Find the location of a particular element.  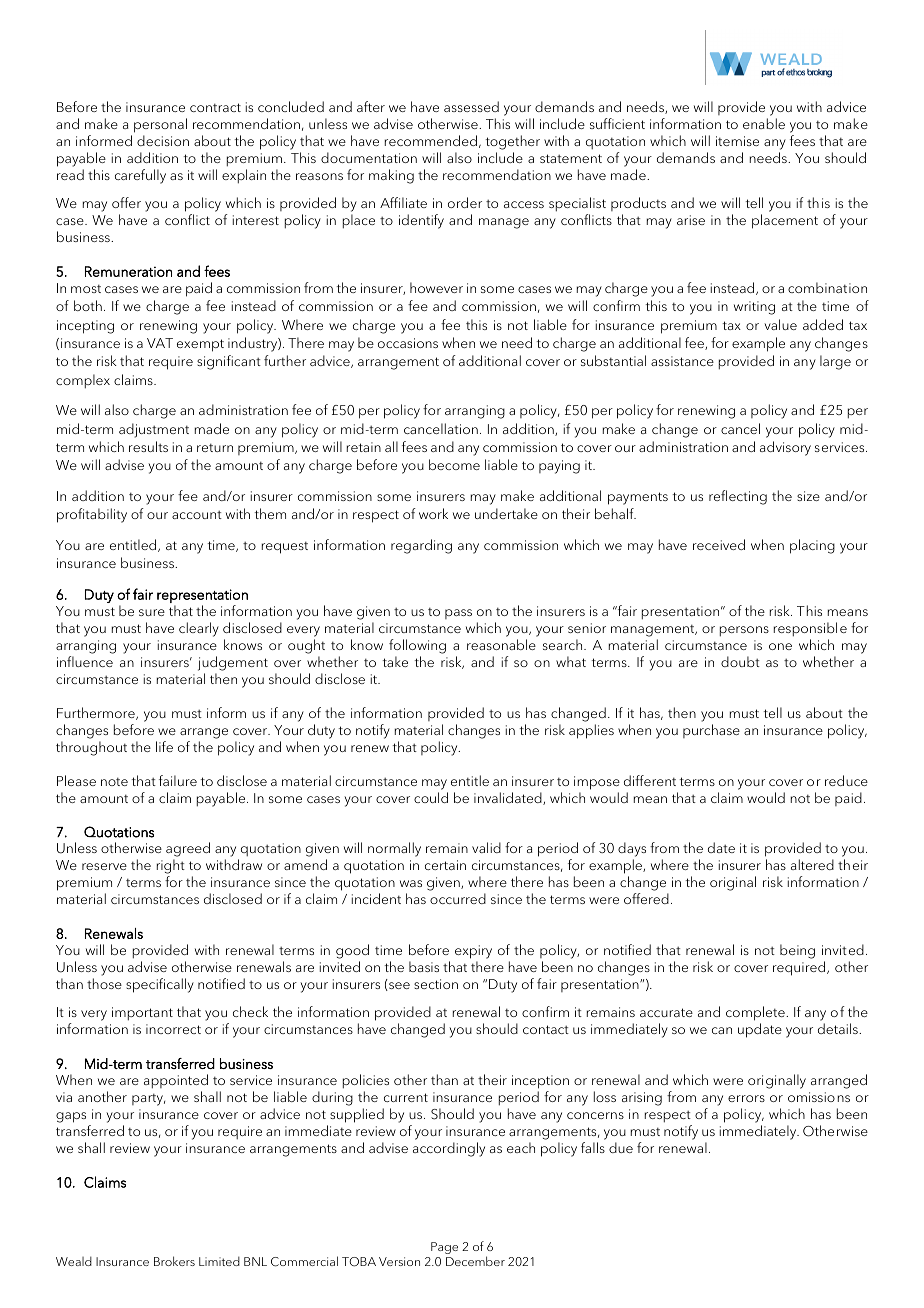

enable is located at coordinates (764, 123).
